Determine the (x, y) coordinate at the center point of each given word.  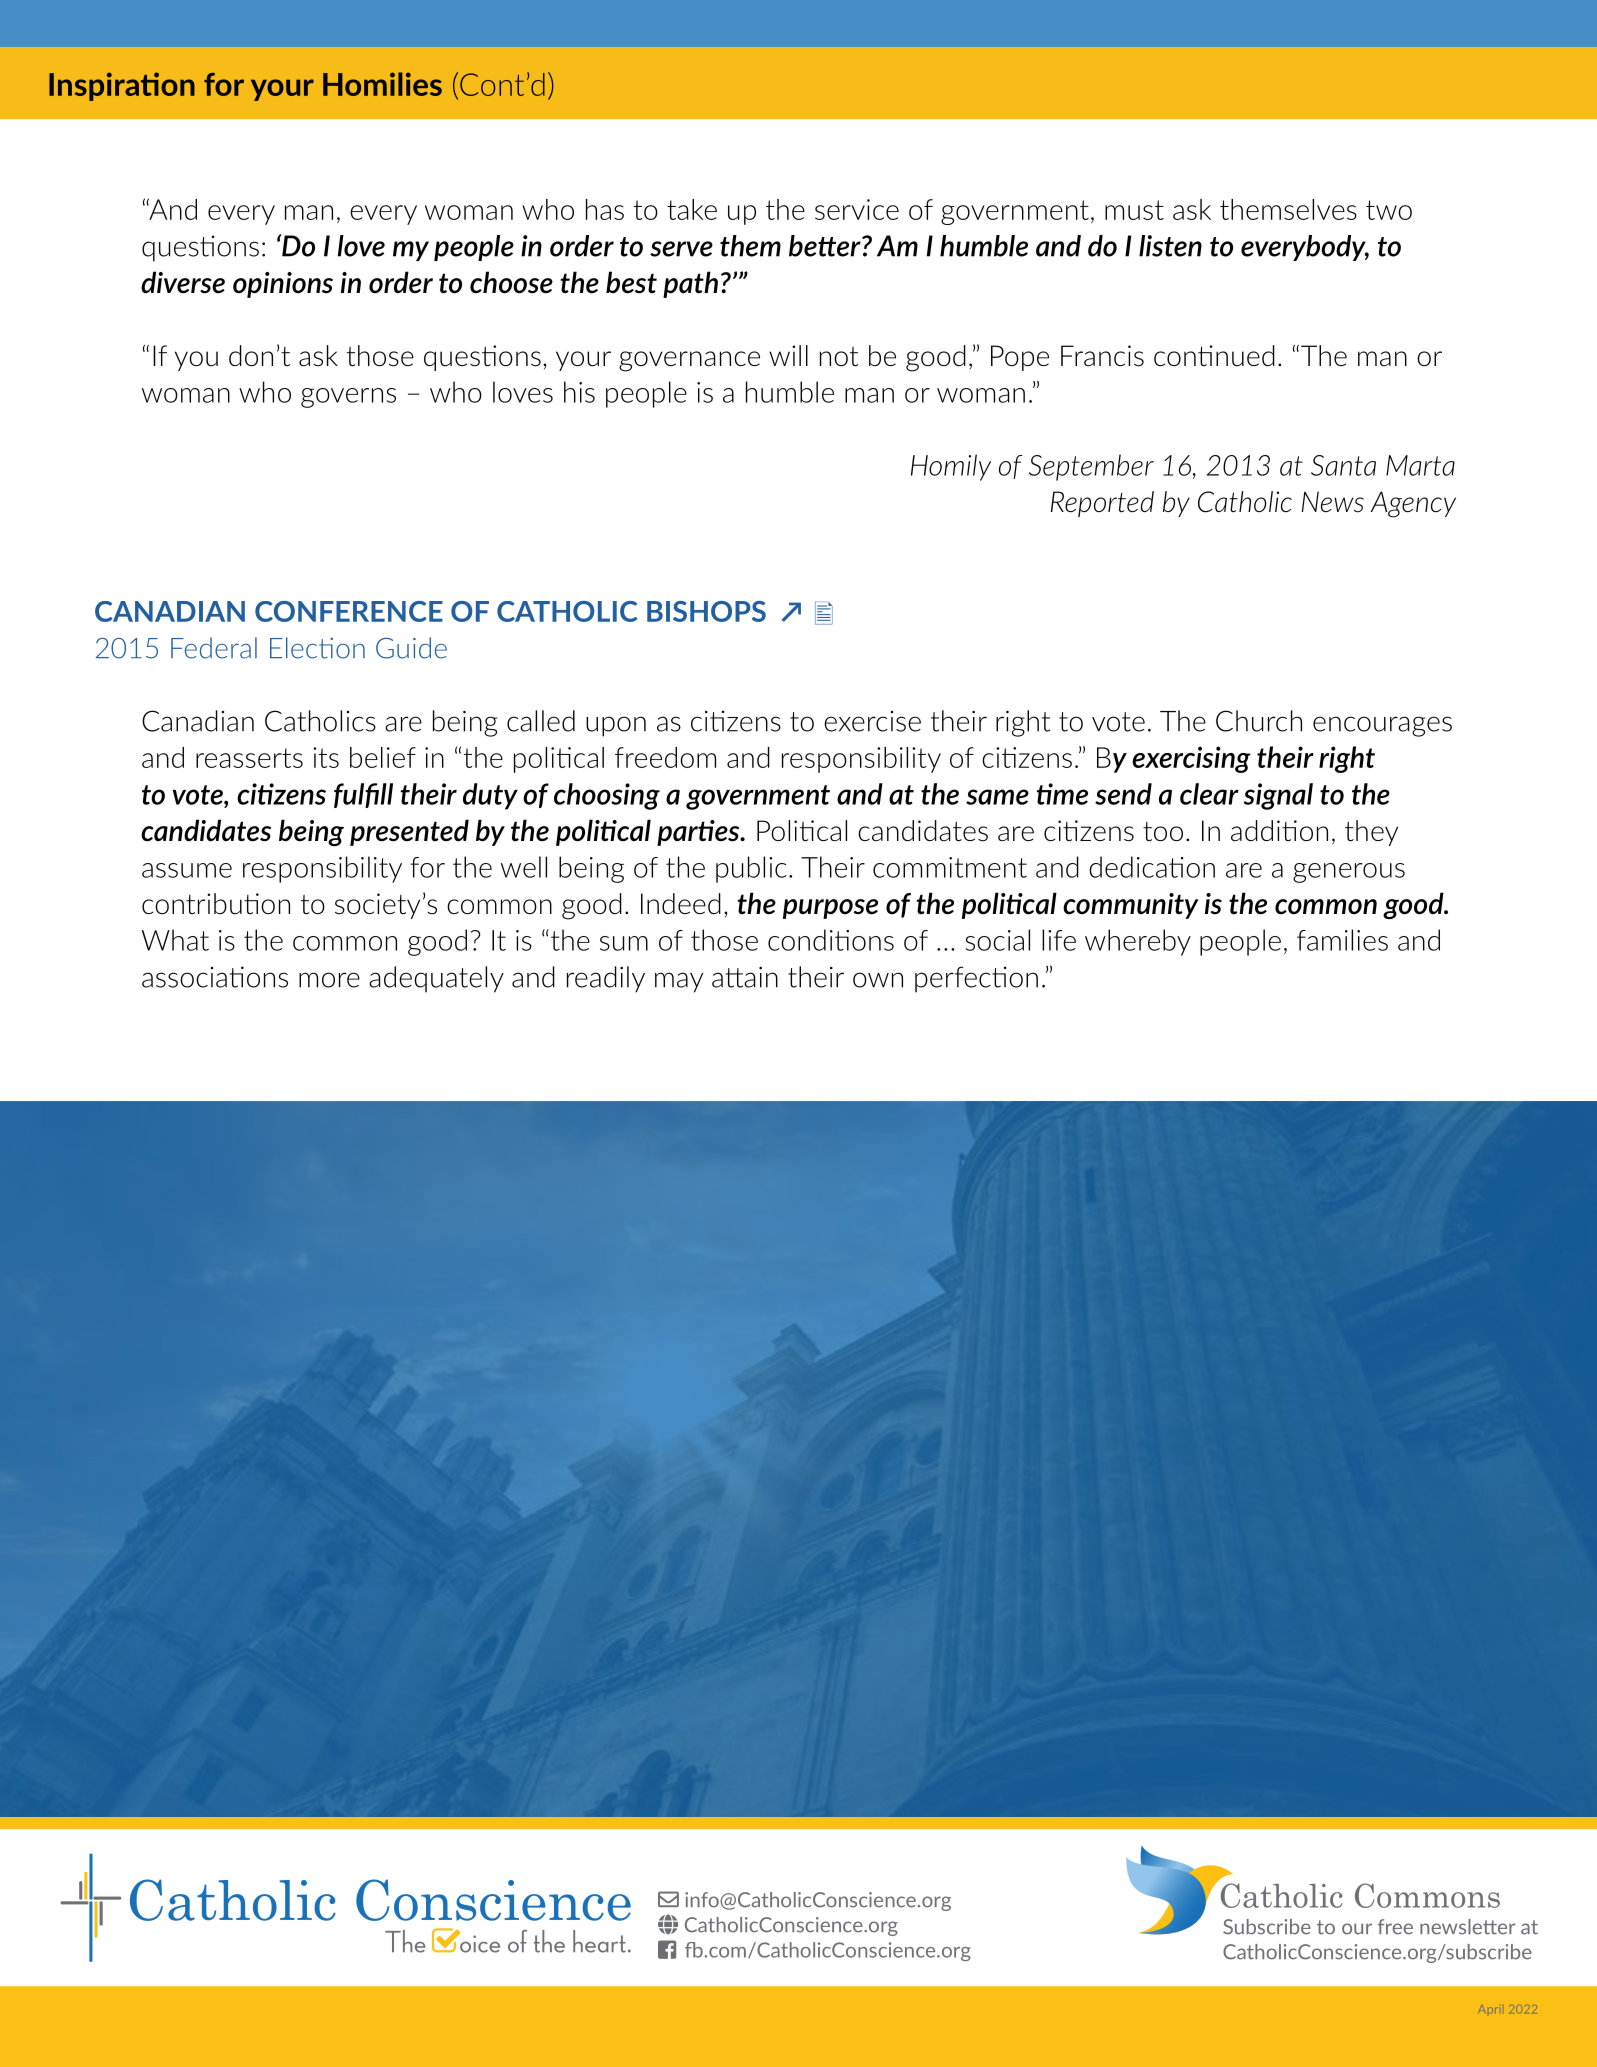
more (329, 980)
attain (745, 977)
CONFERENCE (349, 611)
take (692, 209)
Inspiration (122, 86)
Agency (1413, 504)
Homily (951, 467)
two (1389, 210)
